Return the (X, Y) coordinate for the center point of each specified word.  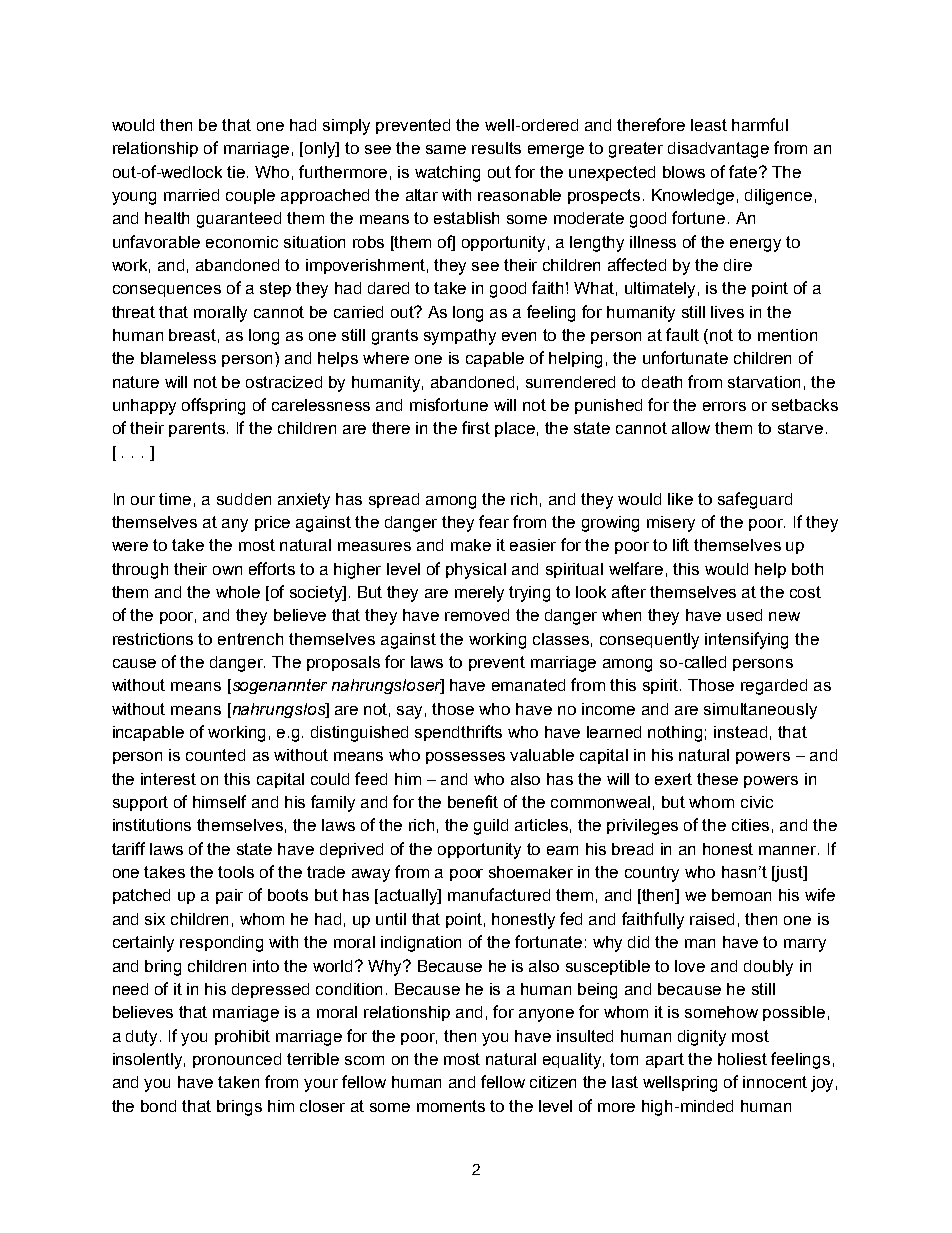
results (496, 148)
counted (215, 755)
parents (198, 429)
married (191, 195)
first (476, 427)
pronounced (237, 1060)
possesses (465, 758)
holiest (742, 1059)
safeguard (755, 500)
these (717, 779)
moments (451, 1106)
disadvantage (718, 150)
